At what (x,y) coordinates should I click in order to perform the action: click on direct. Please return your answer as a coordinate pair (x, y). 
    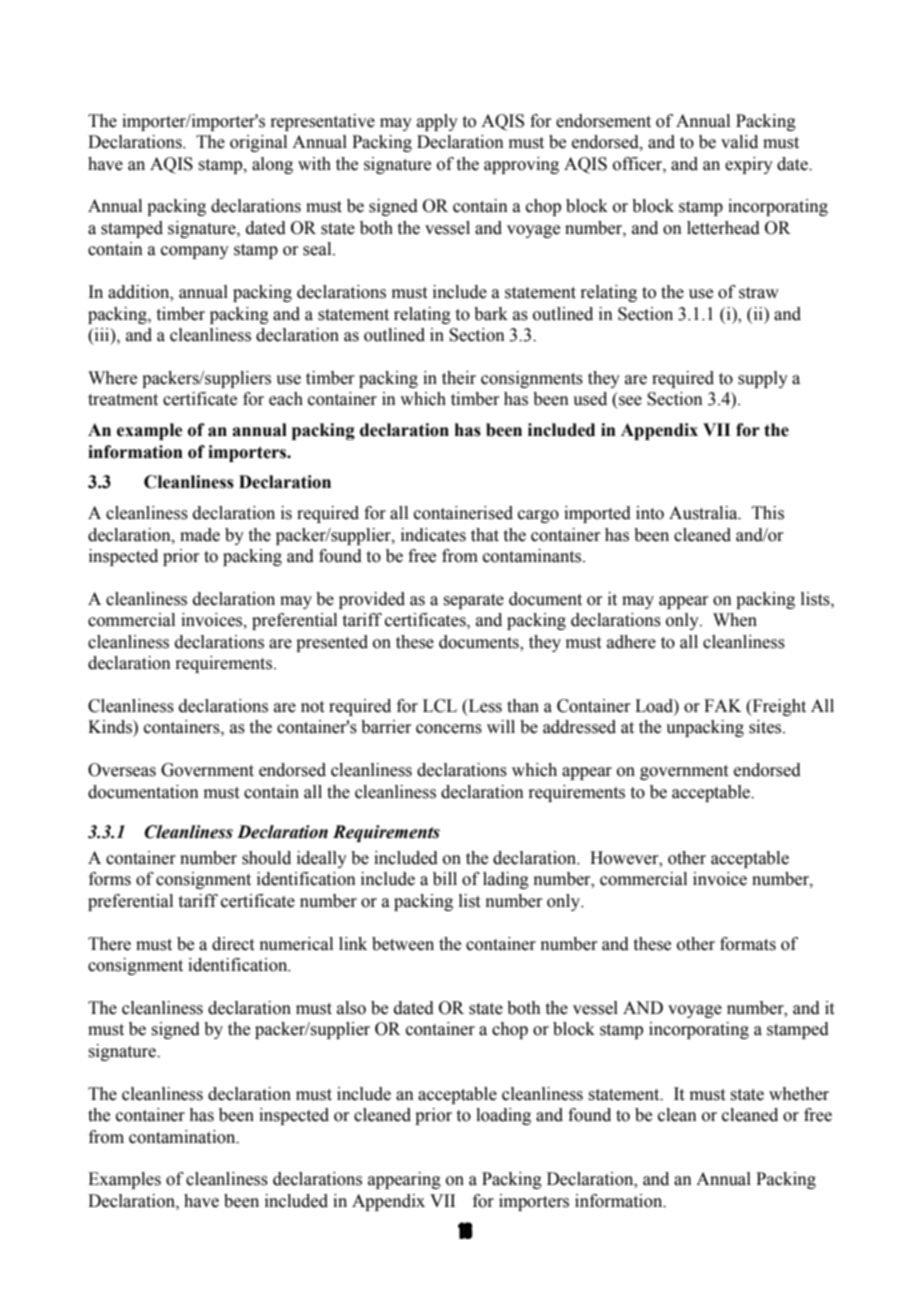
    Looking at the image, I should click on (233, 944).
